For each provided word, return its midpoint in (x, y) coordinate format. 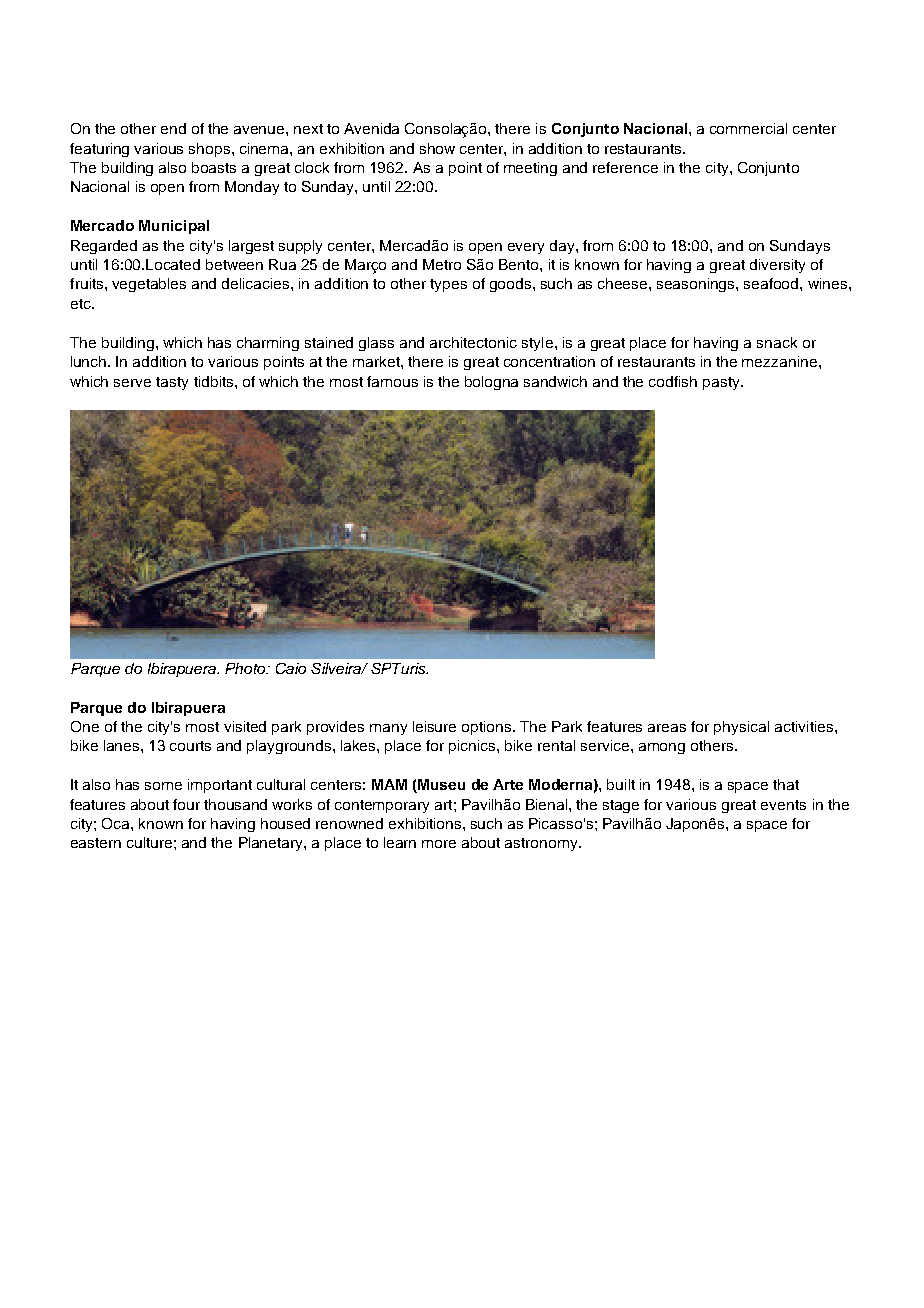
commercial (748, 128)
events (783, 805)
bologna (491, 383)
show (437, 148)
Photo (246, 668)
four (186, 804)
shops (211, 150)
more (439, 844)
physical (741, 728)
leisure (434, 726)
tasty (172, 383)
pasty (722, 383)
